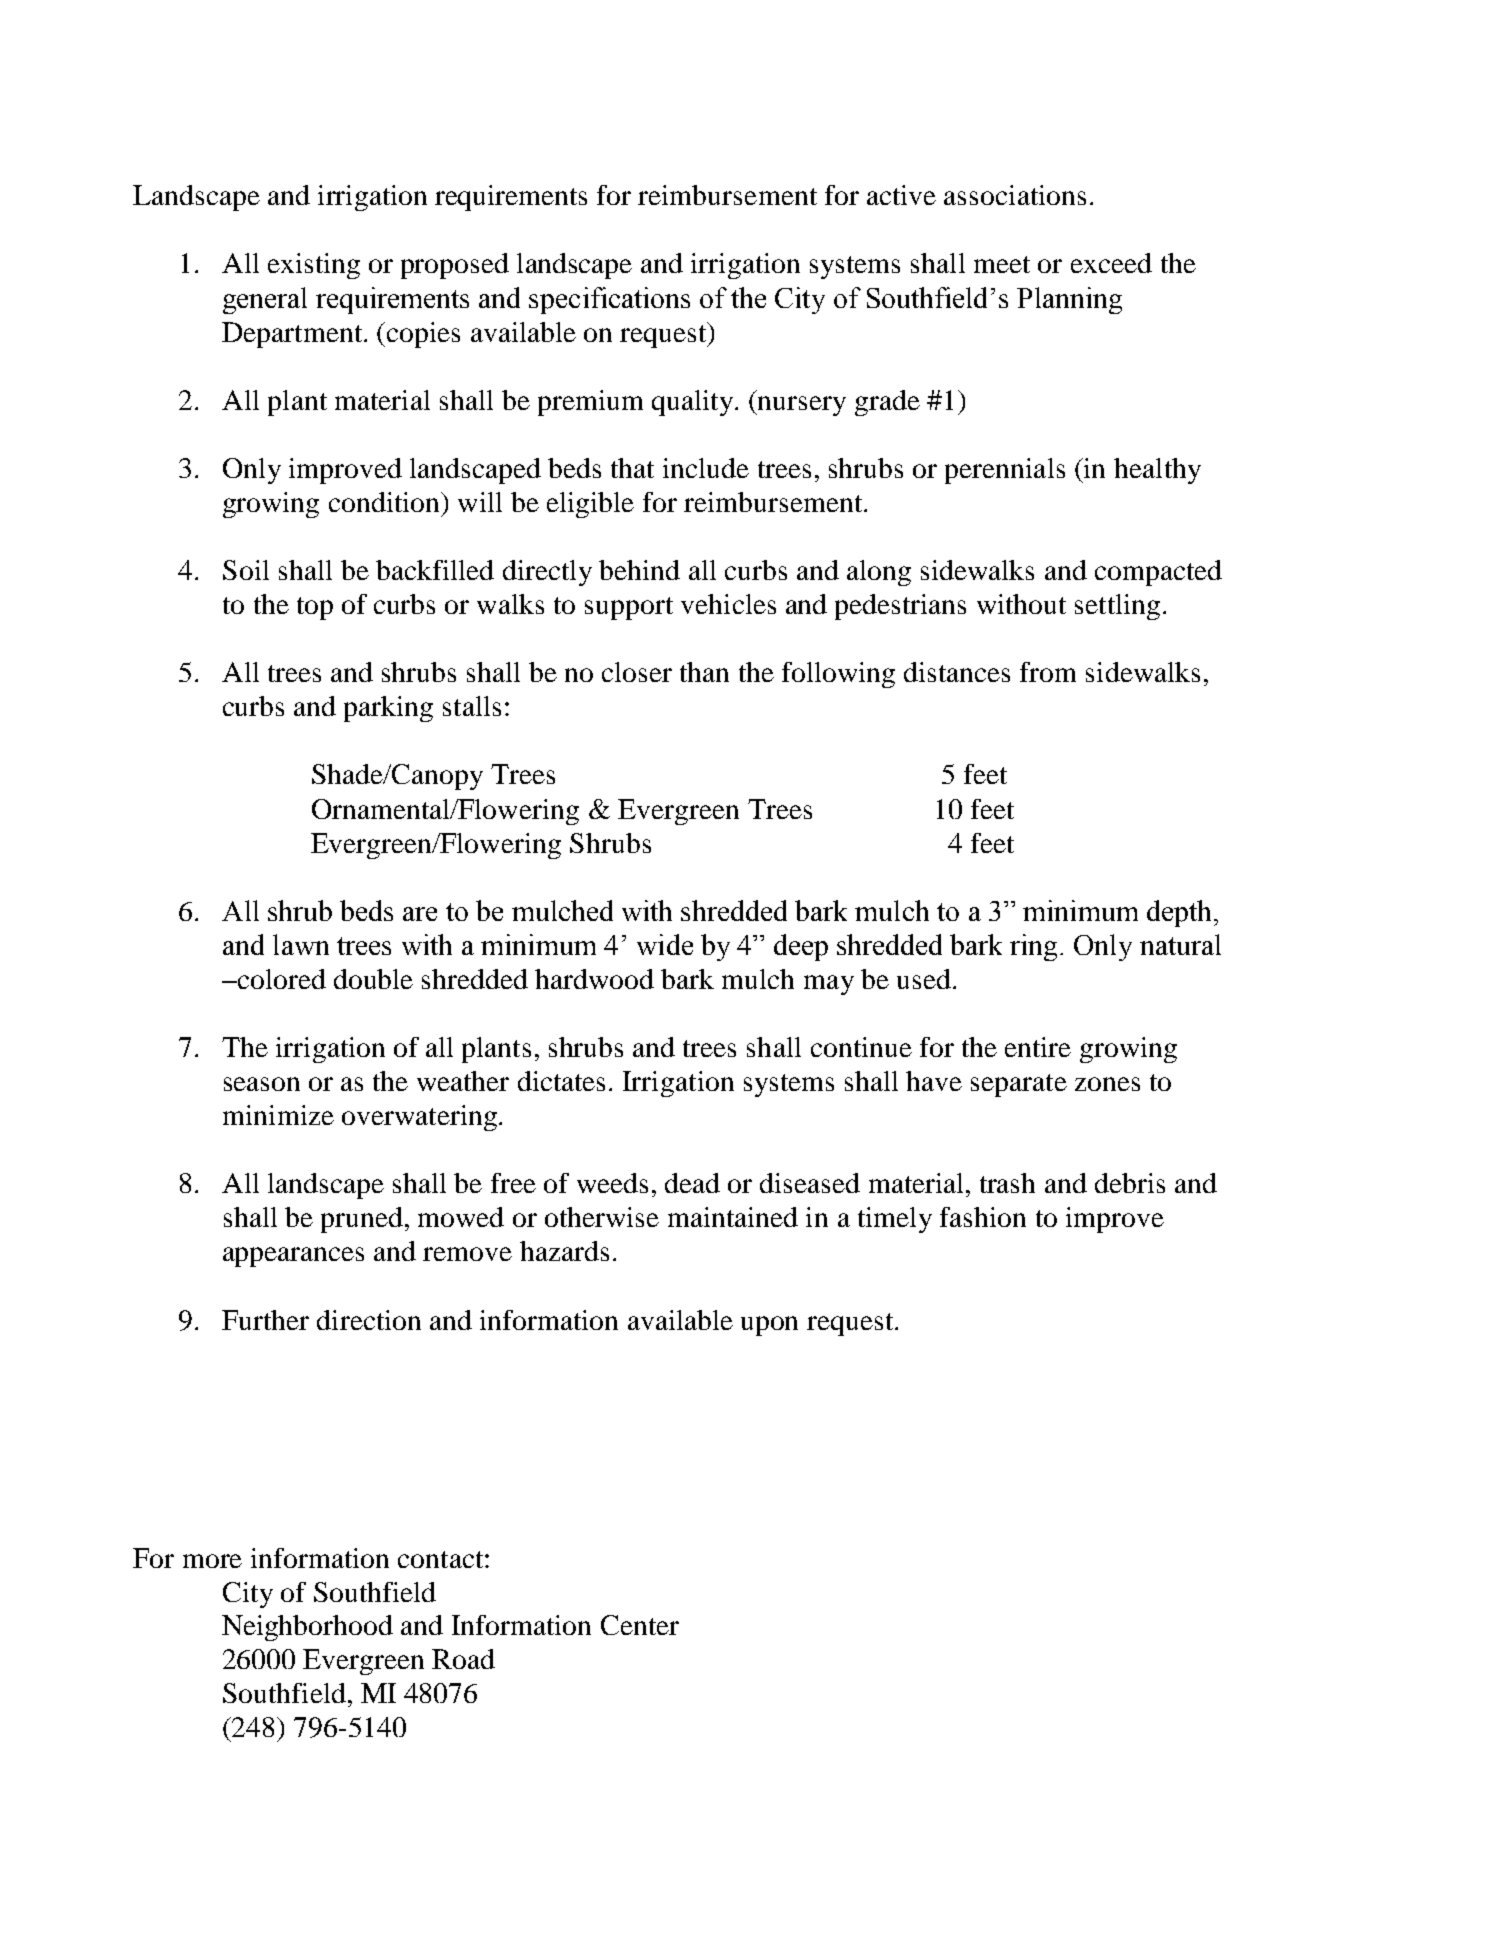  What do you see at coordinates (1117, 607) in the screenshot?
I see `settling` at bounding box center [1117, 607].
